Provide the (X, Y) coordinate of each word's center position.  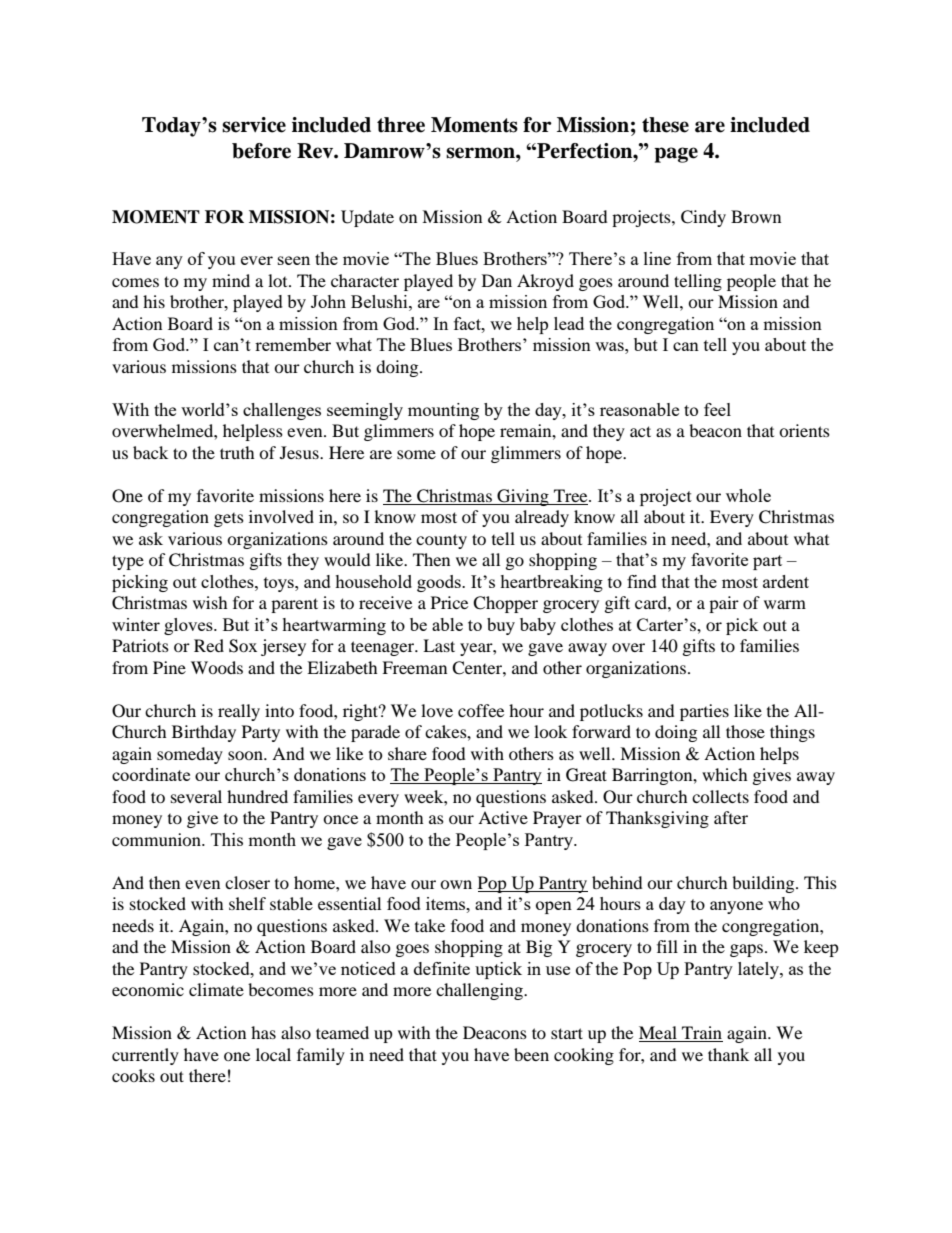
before (261, 151)
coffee (481, 710)
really (239, 712)
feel (717, 409)
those (745, 731)
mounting (443, 411)
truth (237, 452)
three (401, 125)
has (263, 1032)
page (676, 155)
